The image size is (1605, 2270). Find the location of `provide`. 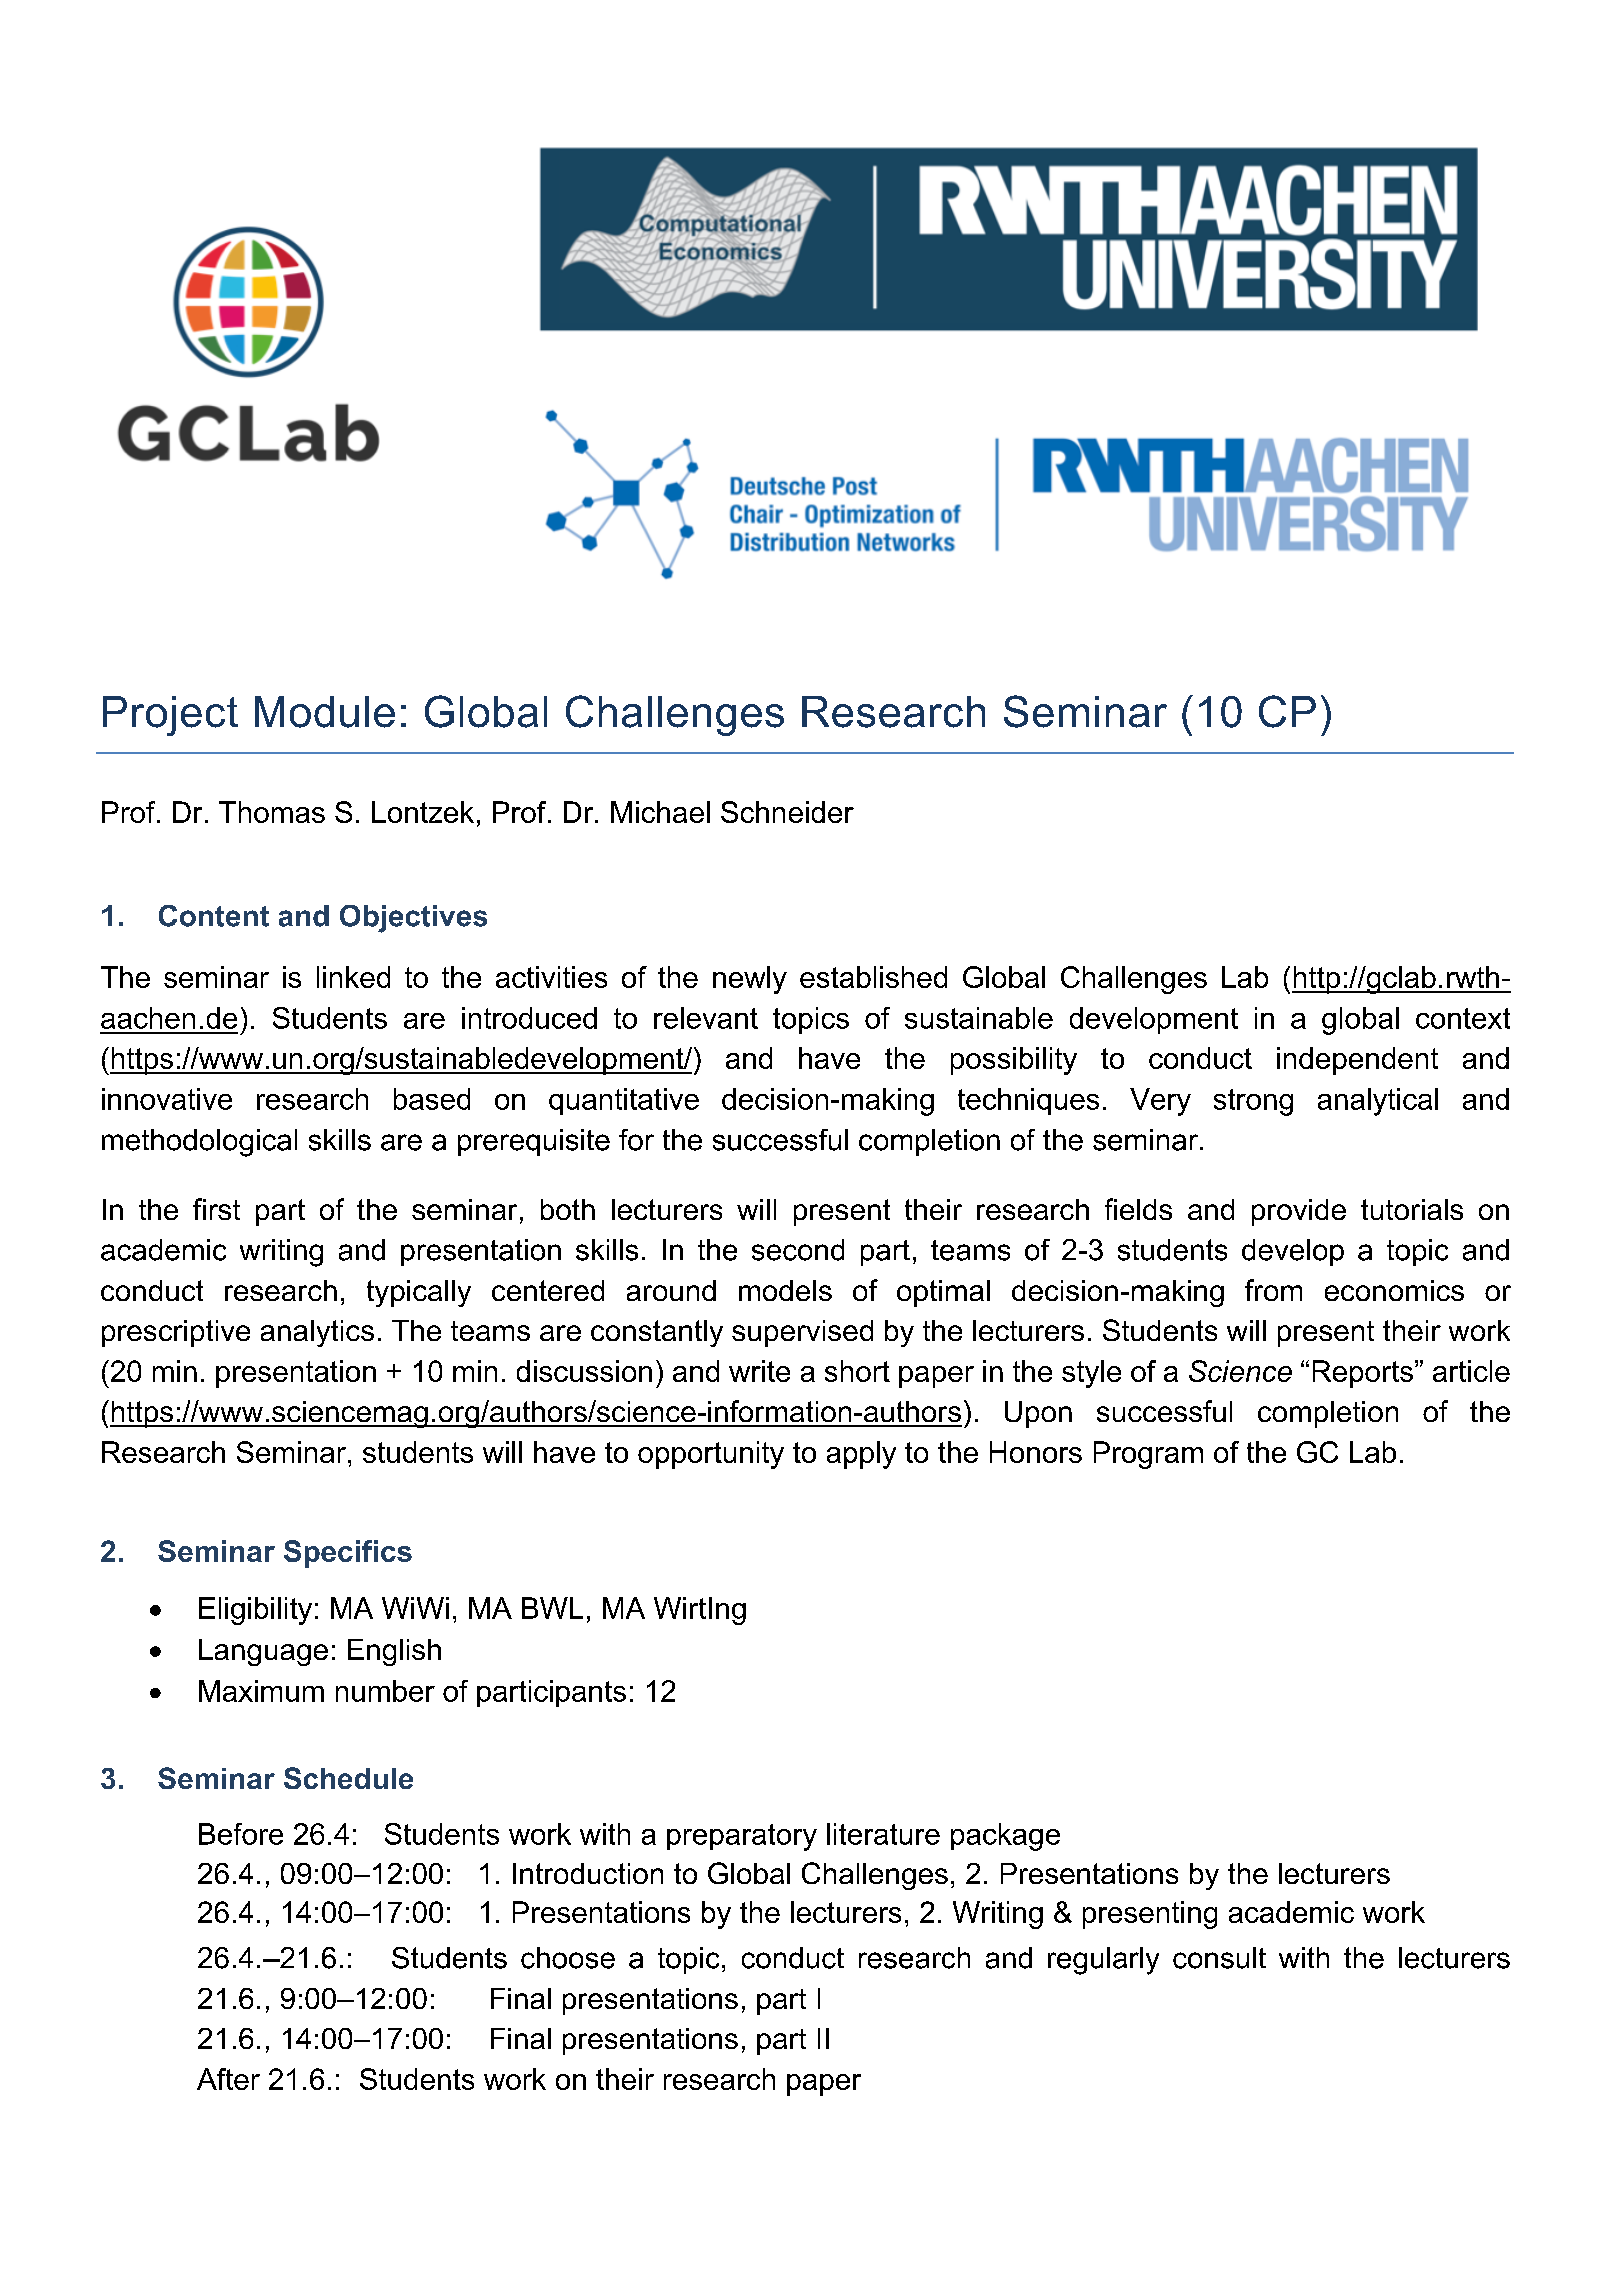

provide is located at coordinates (1299, 1212).
